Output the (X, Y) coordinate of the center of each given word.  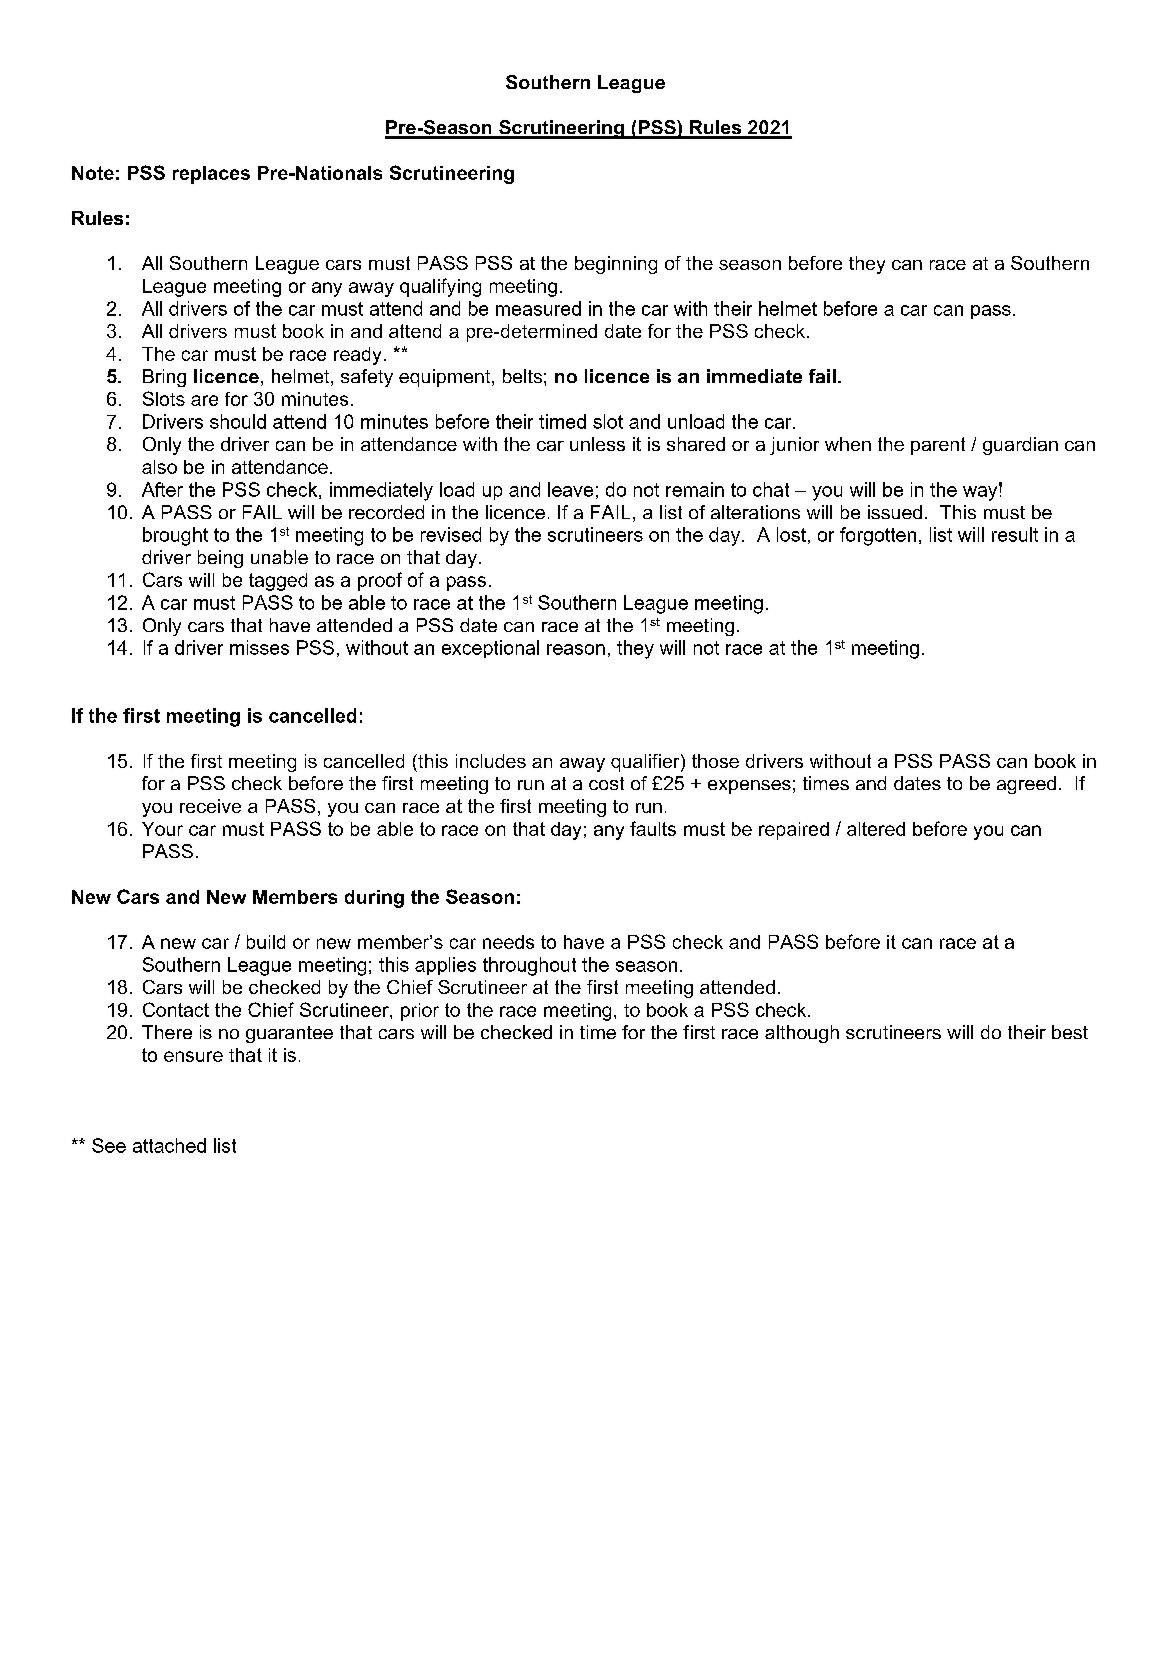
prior (420, 1012)
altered (876, 829)
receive (210, 806)
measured (538, 308)
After (162, 489)
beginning (616, 265)
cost (606, 783)
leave (570, 489)
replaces (211, 175)
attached (169, 1145)
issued (895, 512)
